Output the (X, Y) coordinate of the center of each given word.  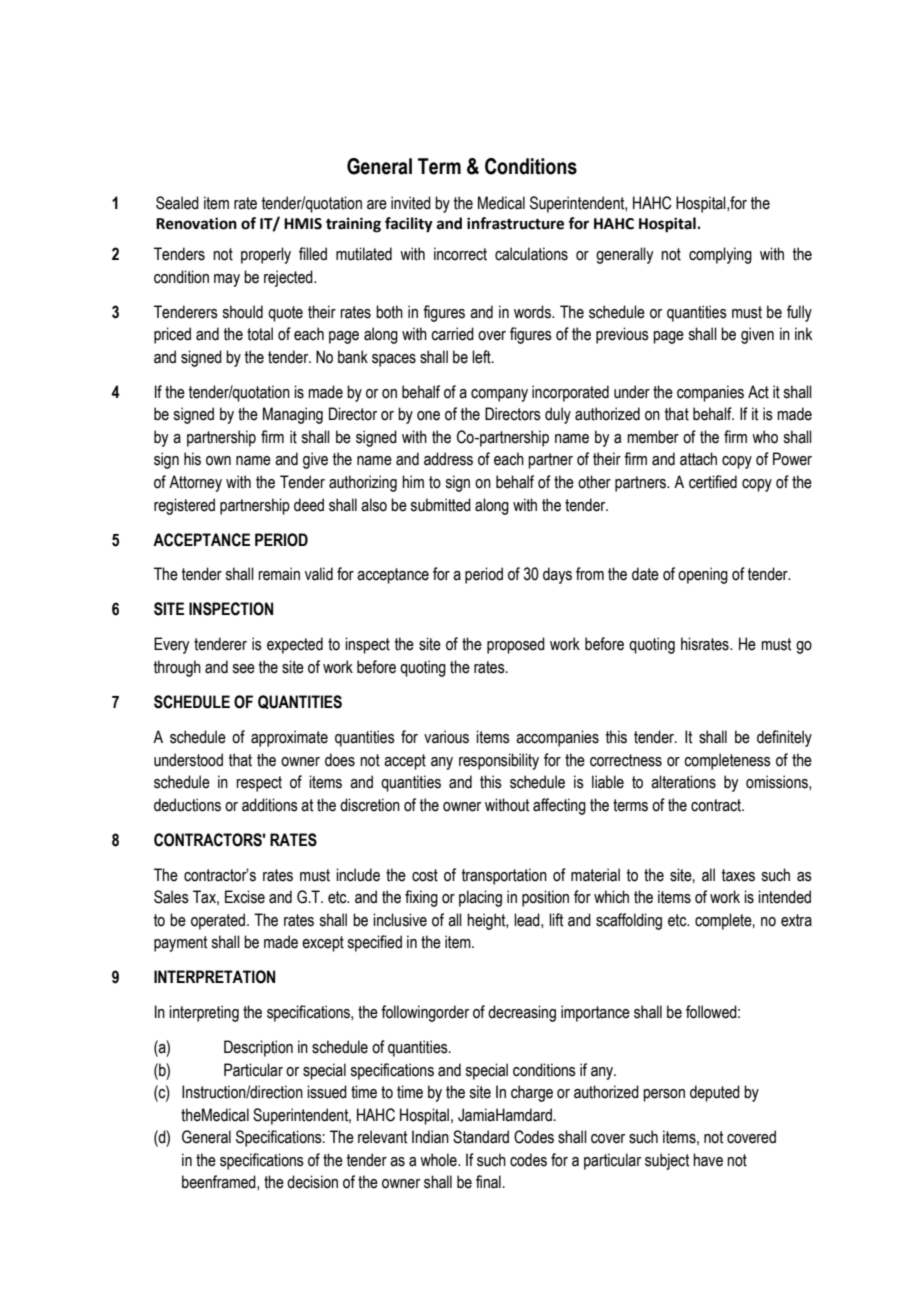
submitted (440, 505)
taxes (738, 875)
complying (720, 255)
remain (279, 574)
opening (703, 575)
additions (270, 805)
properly (266, 255)
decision (312, 1182)
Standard (481, 1137)
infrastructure (515, 223)
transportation (504, 876)
